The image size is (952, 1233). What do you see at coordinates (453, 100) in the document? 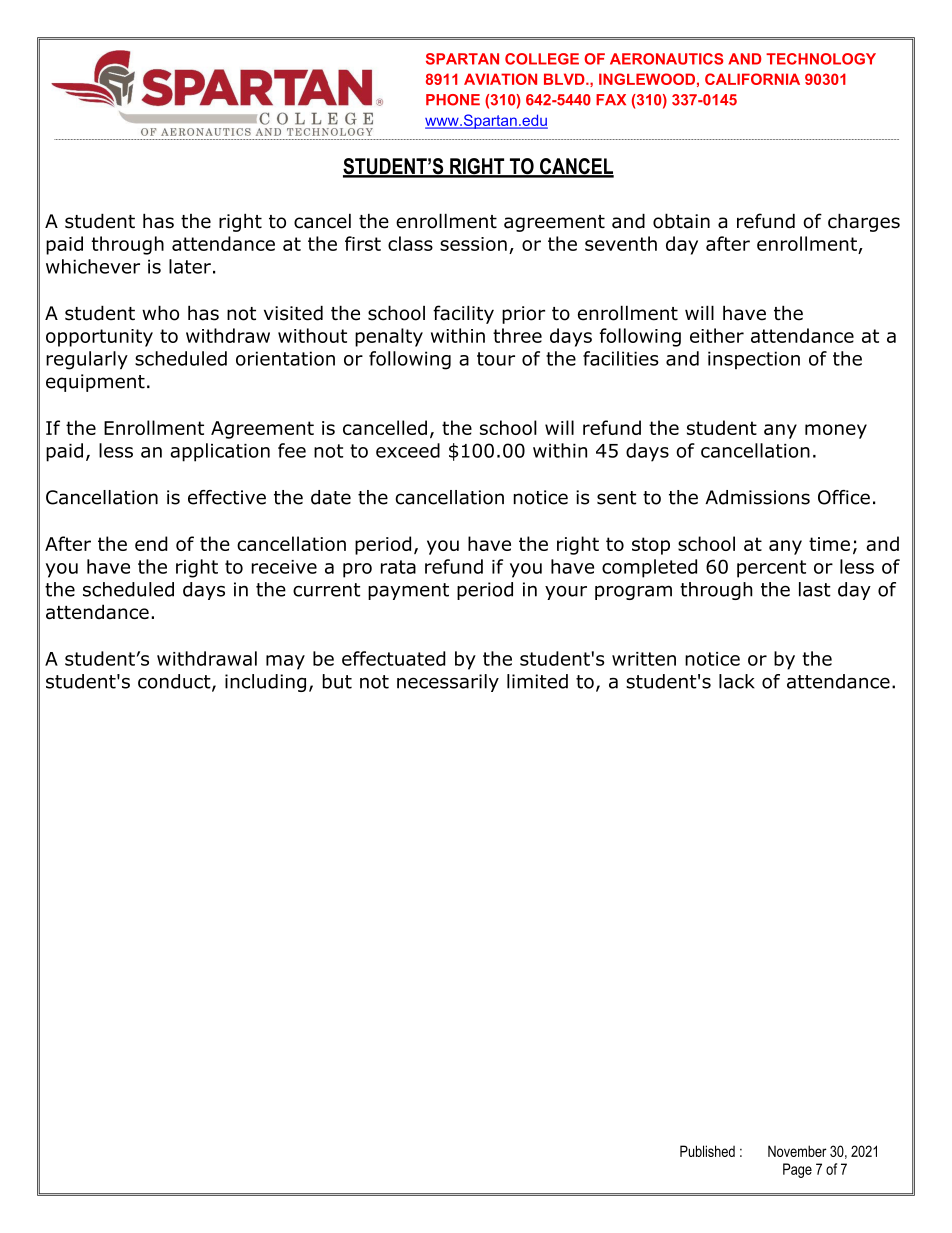
I see `PHONE` at bounding box center [453, 100].
